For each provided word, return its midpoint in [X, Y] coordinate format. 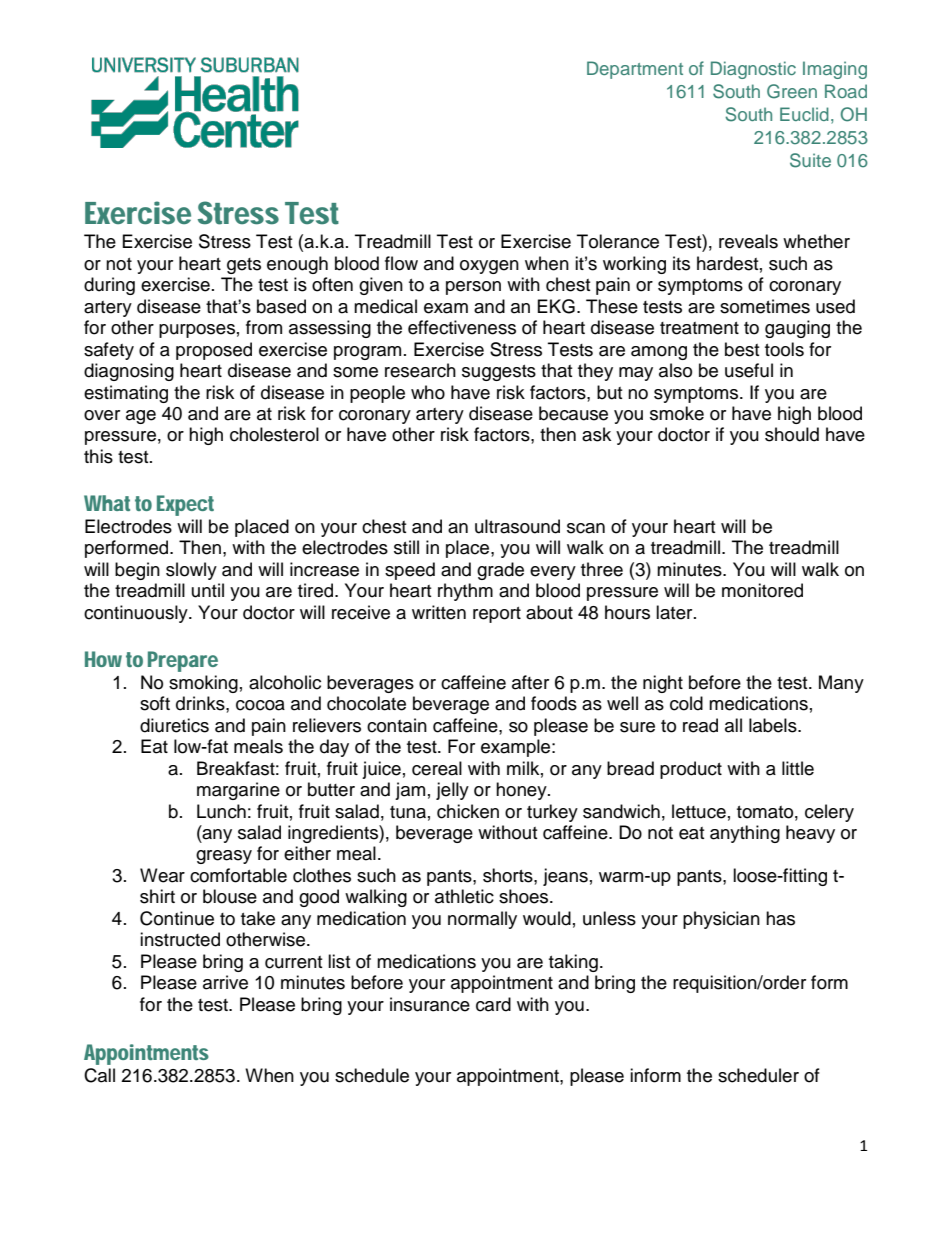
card [493, 1004]
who [428, 392]
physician [721, 920]
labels [774, 725]
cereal [437, 768]
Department [635, 70]
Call [99, 1075]
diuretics [174, 725]
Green [792, 91]
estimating [126, 394]
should [792, 434]
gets [244, 266]
